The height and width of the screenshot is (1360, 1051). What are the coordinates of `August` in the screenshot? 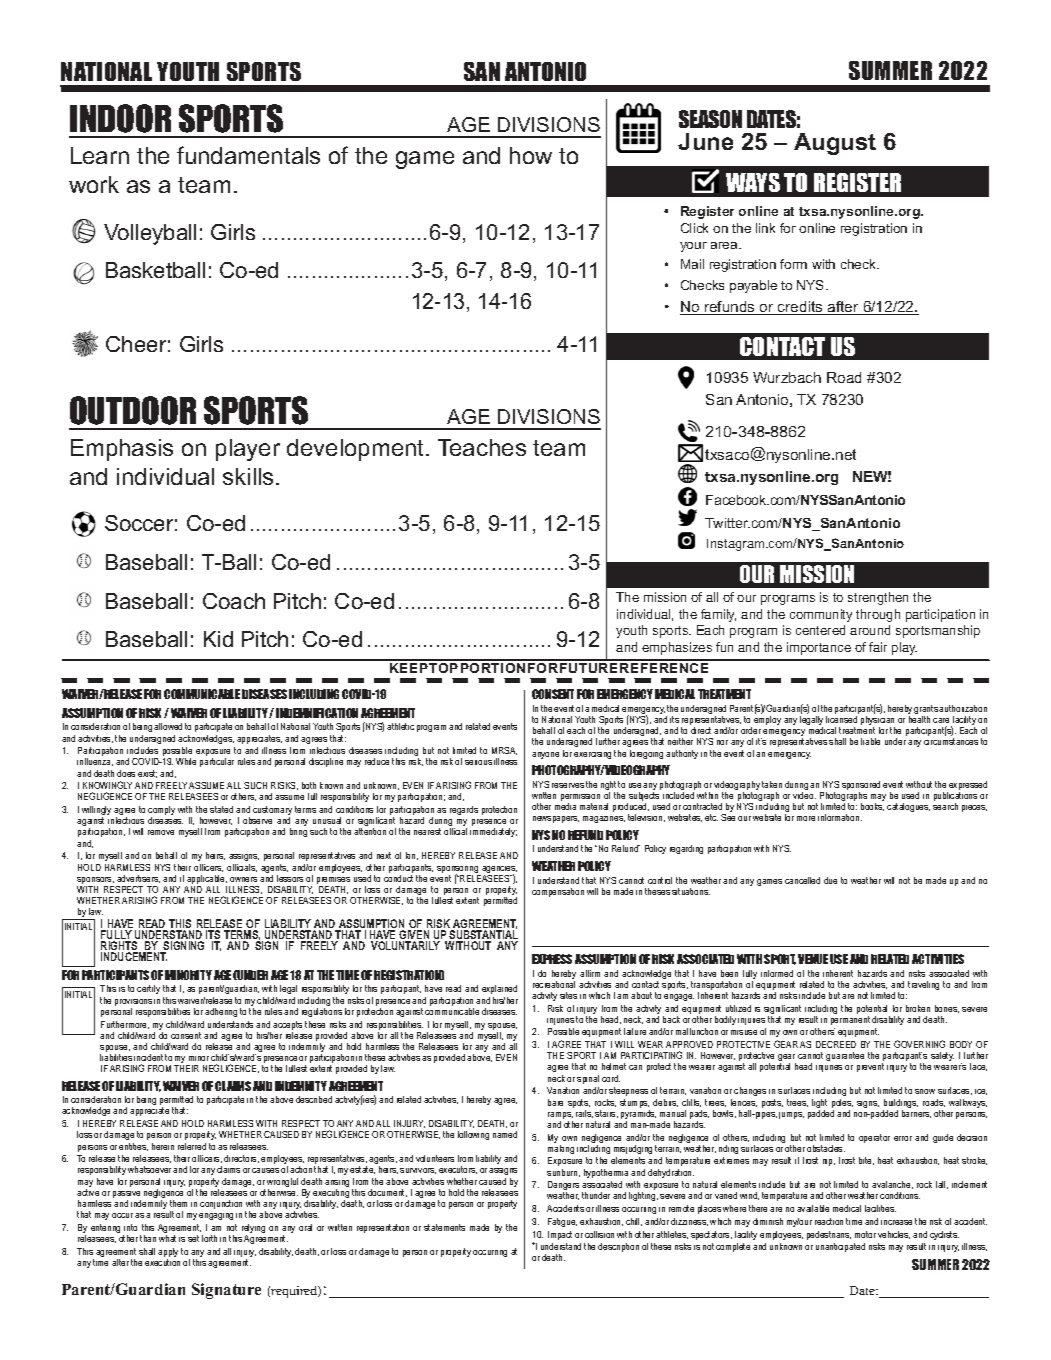 It's located at (835, 144).
